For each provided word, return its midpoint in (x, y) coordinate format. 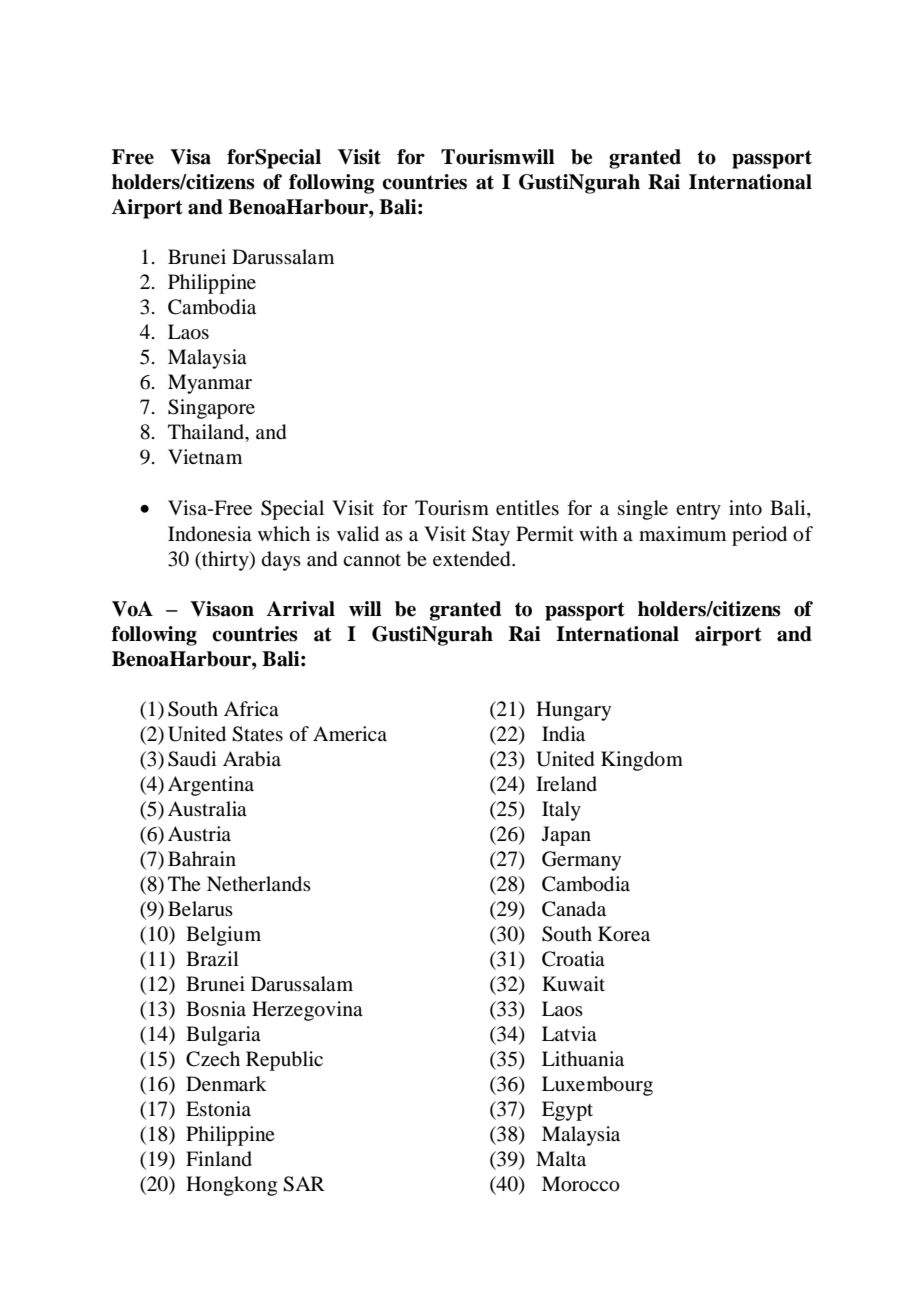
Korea (624, 934)
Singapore (211, 409)
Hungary (573, 711)
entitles (527, 507)
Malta (561, 1158)
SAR (304, 1184)
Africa (251, 709)
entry (698, 511)
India (563, 734)
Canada (574, 909)
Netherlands (259, 884)
